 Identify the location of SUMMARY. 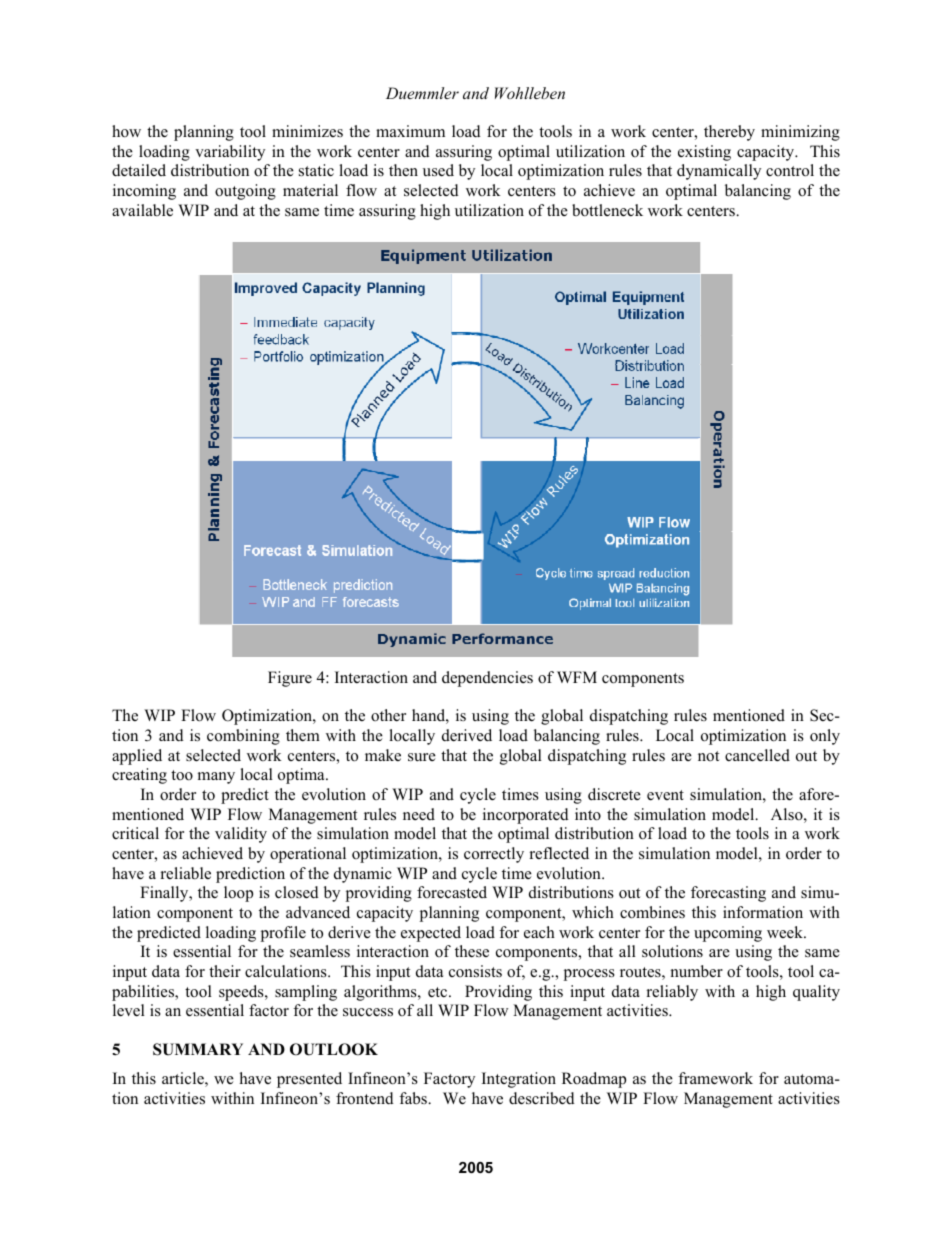
(198, 1049).
